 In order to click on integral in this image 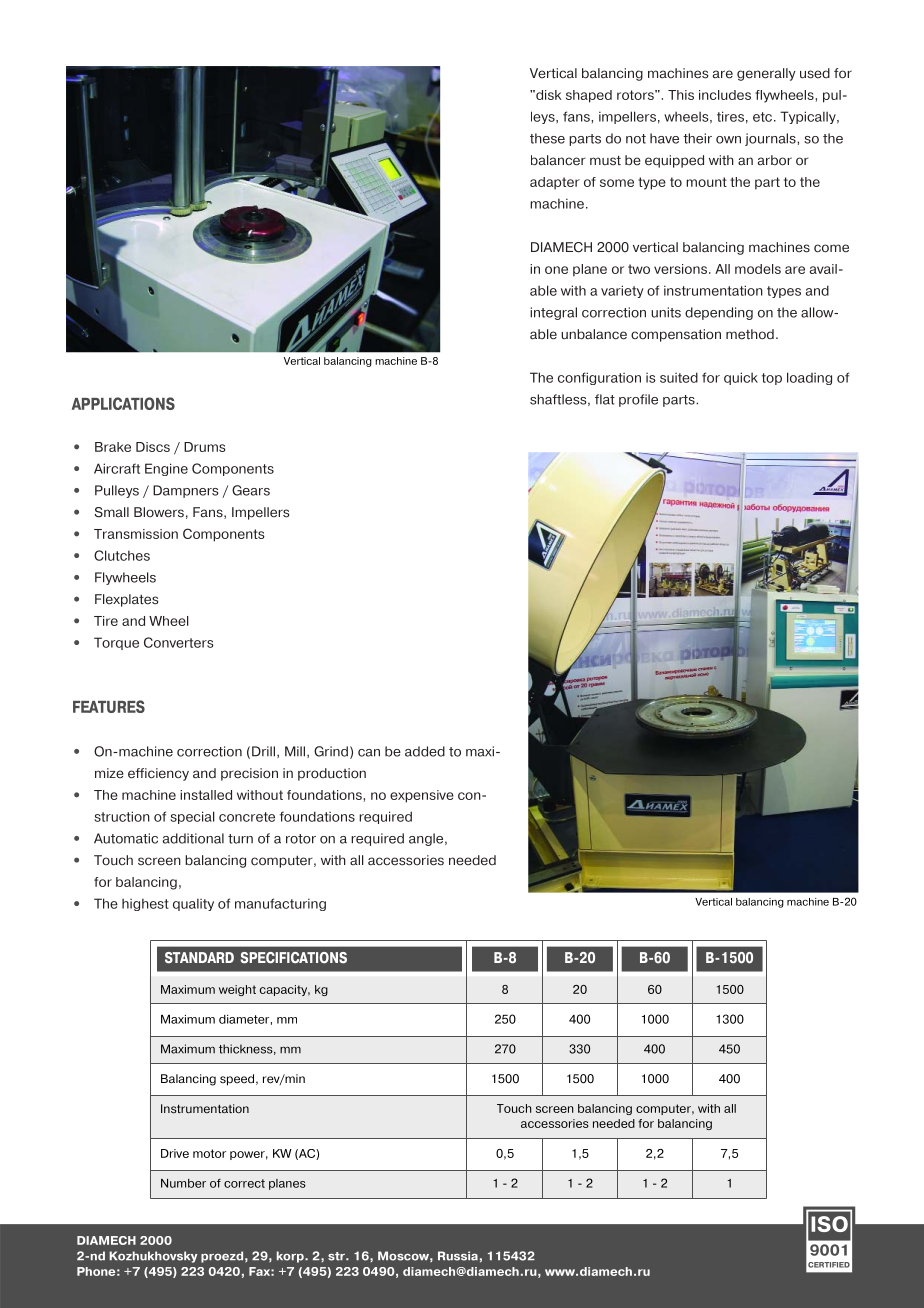, I will do `click(553, 313)`.
